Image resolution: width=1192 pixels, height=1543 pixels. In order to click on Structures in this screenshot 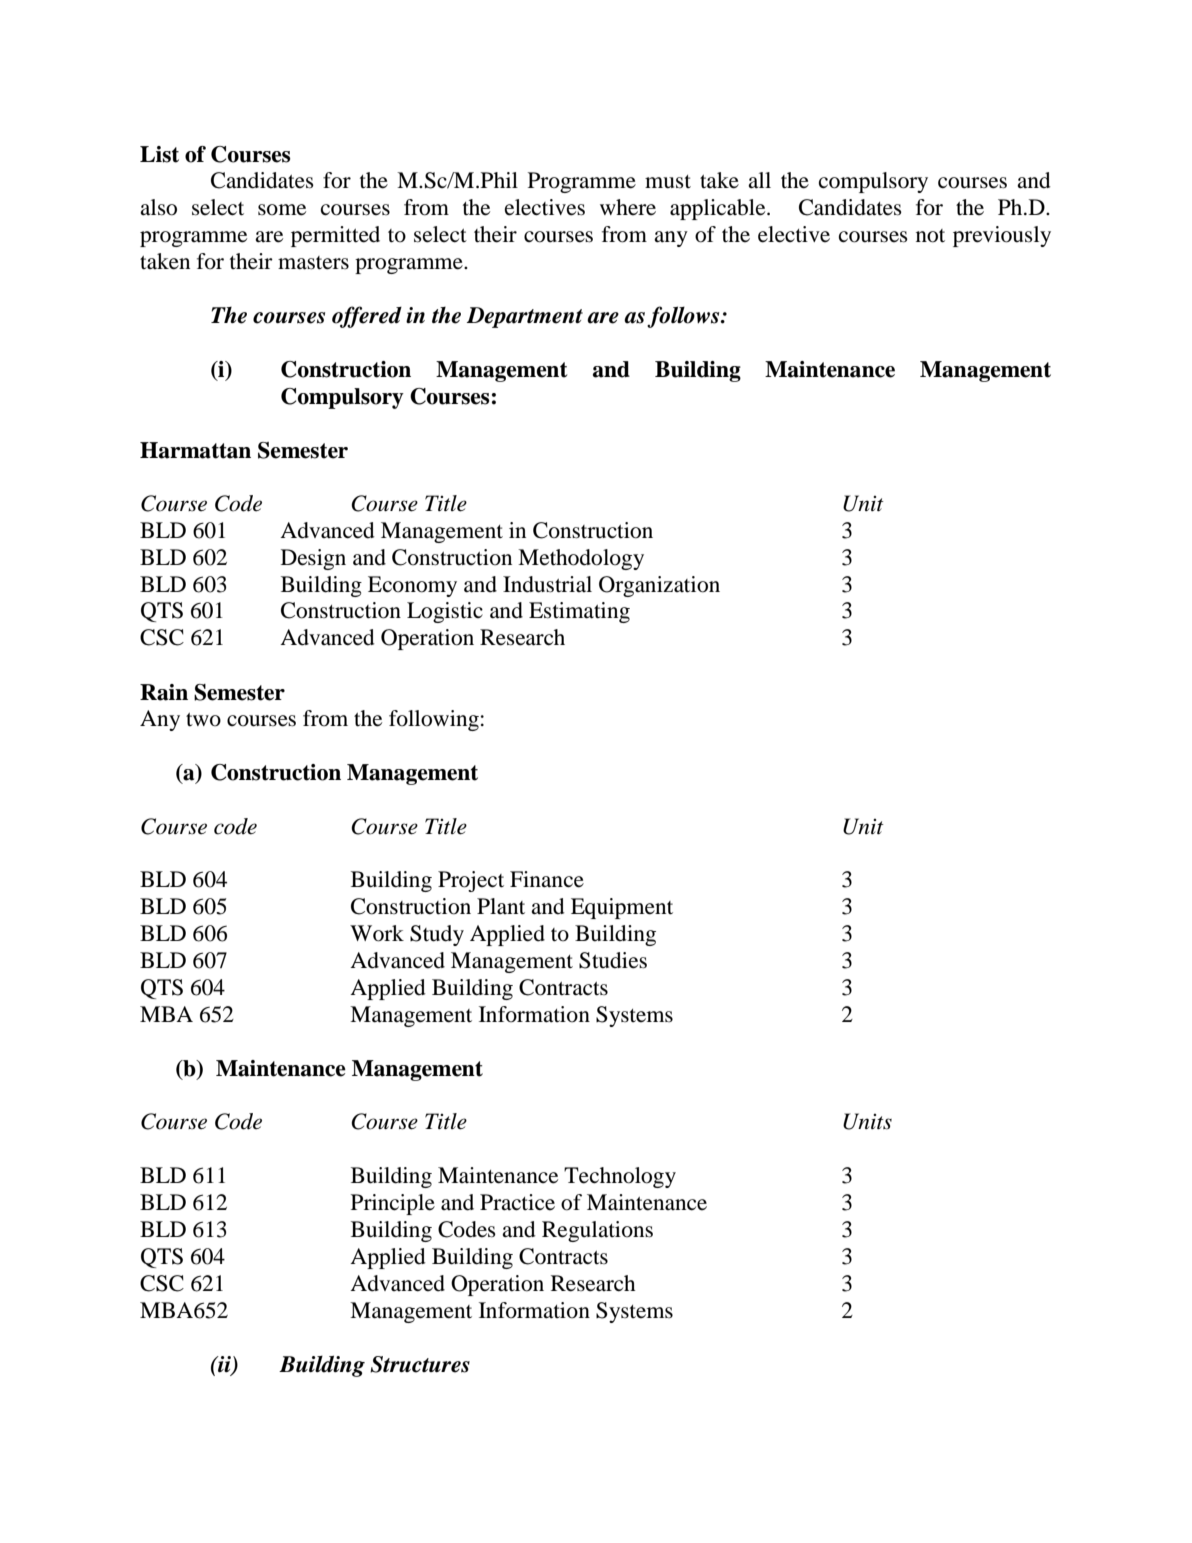, I will do `click(420, 1364)`.
